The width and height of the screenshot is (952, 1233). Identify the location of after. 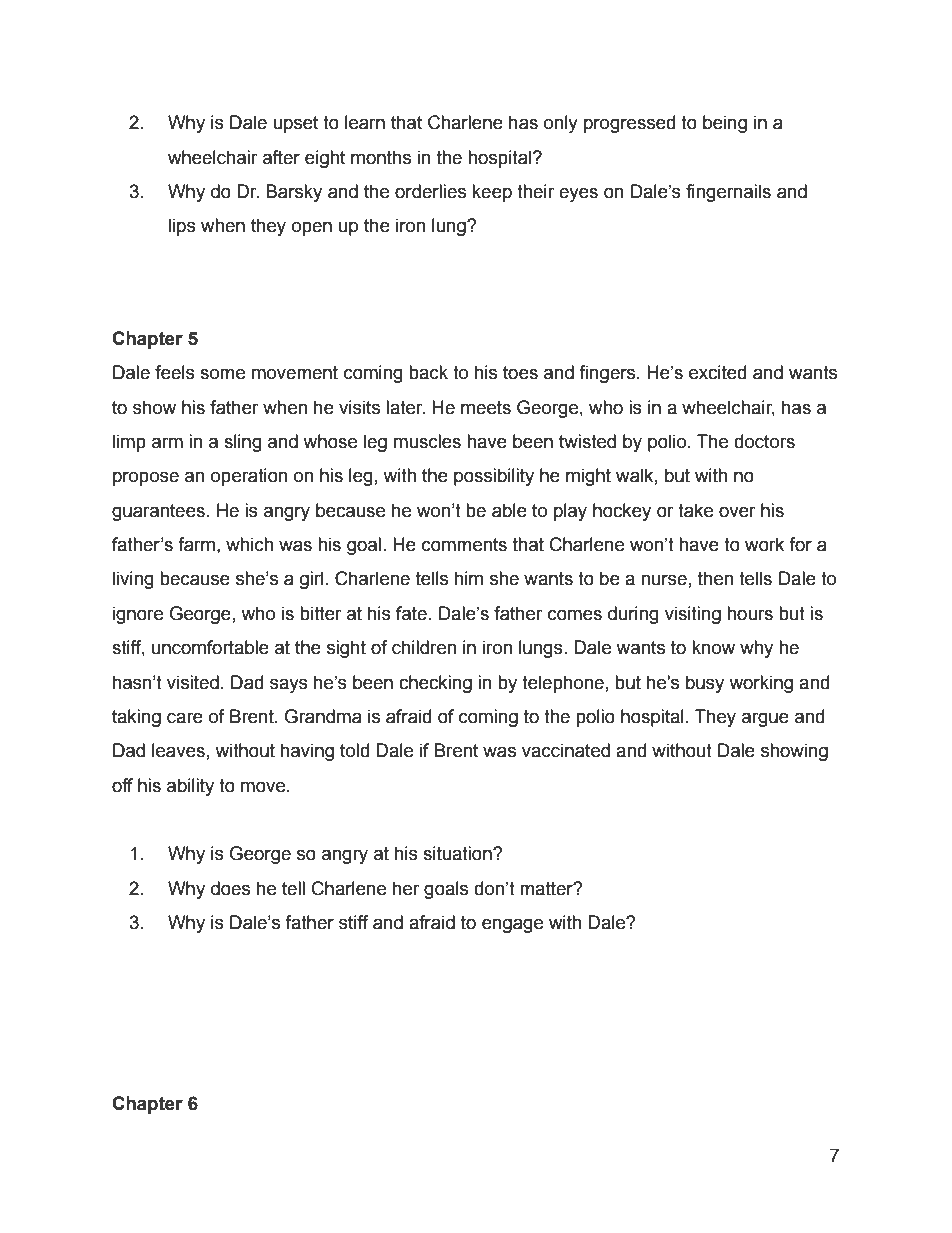
(281, 157).
